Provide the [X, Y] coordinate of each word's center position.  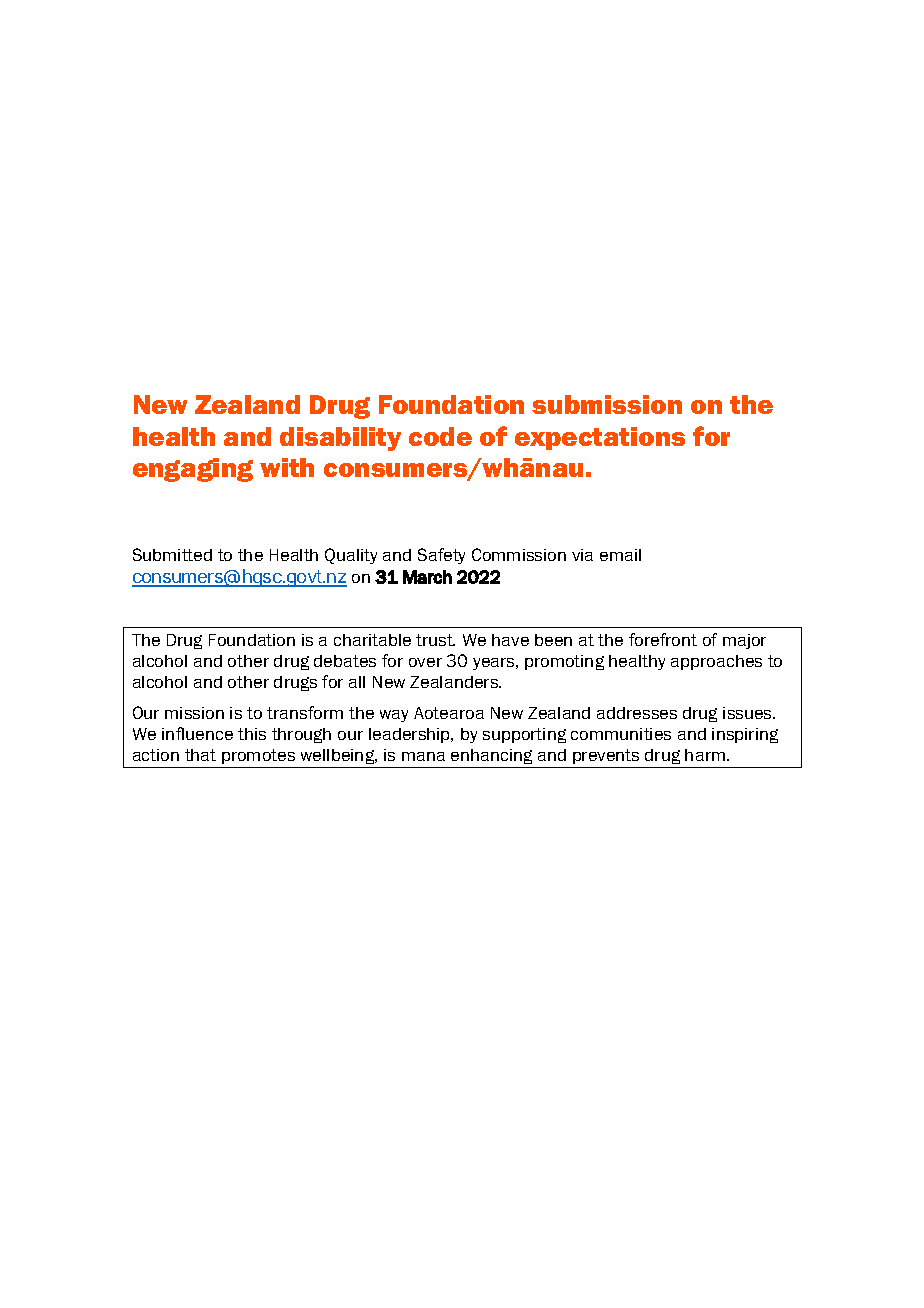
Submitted [172, 554]
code [440, 436]
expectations [600, 438]
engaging [193, 470]
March [427, 577]
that [200, 755]
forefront [663, 639]
